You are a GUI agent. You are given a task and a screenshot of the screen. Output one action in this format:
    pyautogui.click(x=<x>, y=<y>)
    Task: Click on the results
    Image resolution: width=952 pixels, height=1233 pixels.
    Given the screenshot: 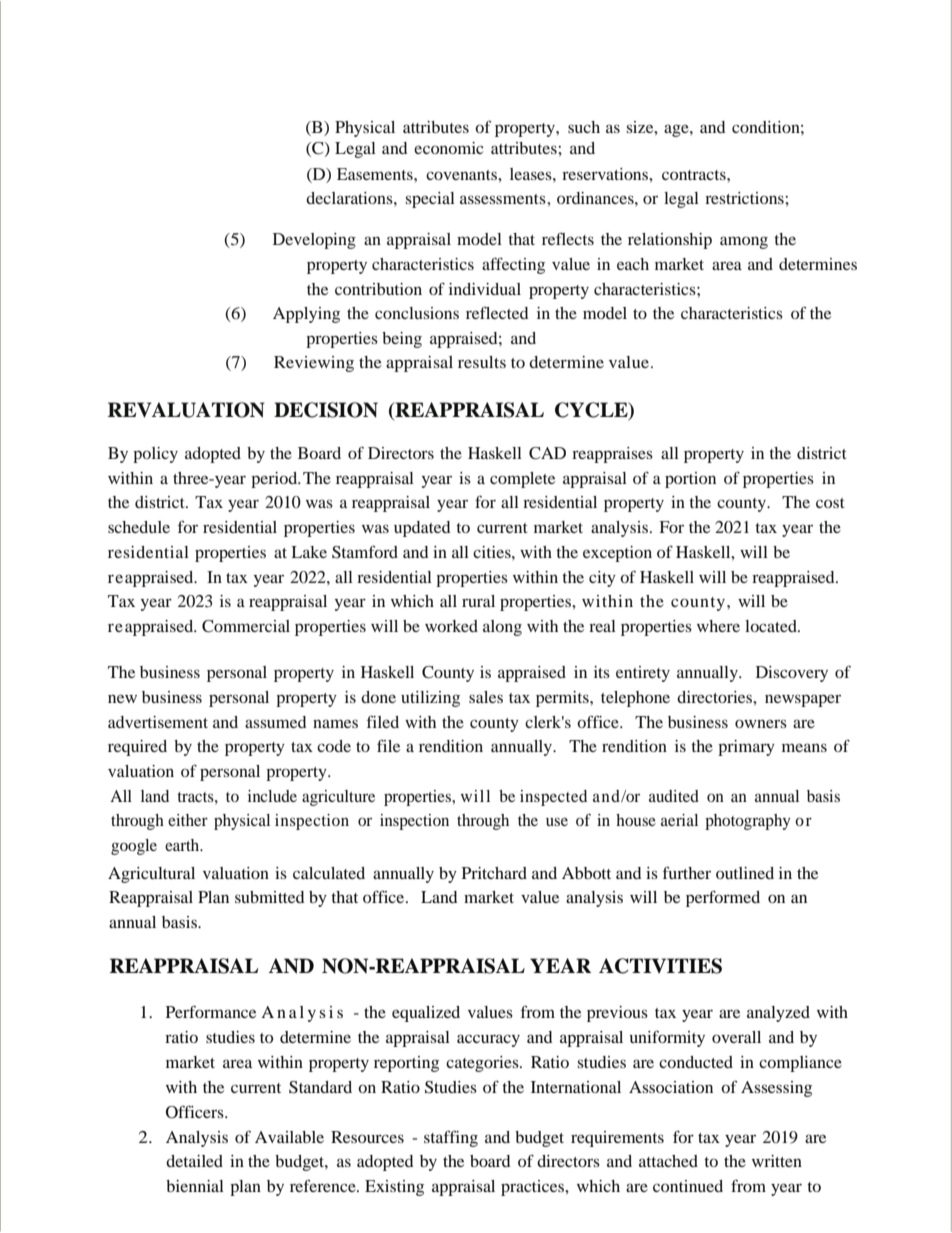 What is the action you would take?
    pyautogui.click(x=482, y=362)
